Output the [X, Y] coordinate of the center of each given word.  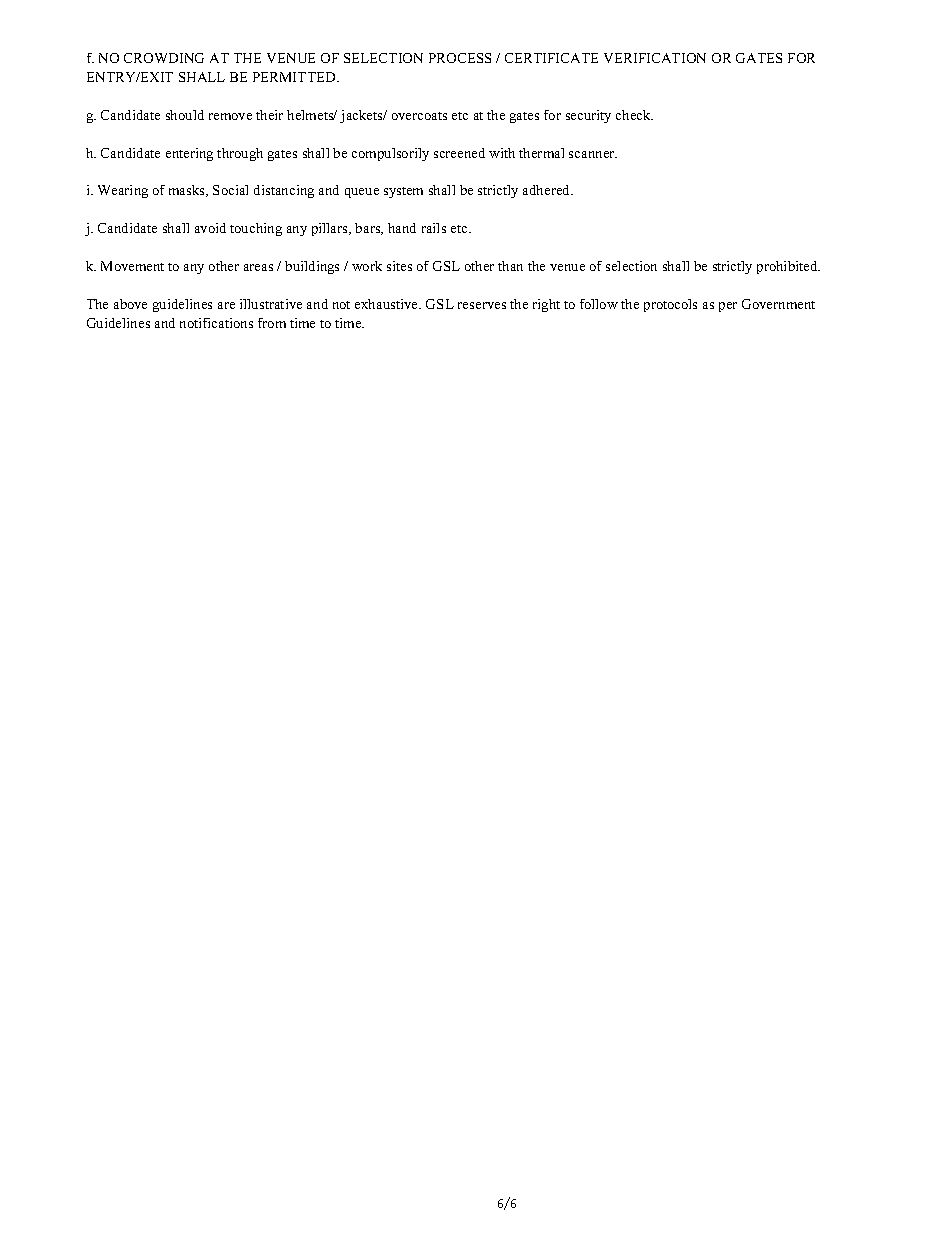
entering [189, 154]
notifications [216, 323]
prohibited [788, 267]
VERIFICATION [655, 58]
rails [434, 228]
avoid [210, 228]
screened [459, 153]
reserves [482, 305]
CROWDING [164, 58]
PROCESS [460, 58]
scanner [593, 154]
